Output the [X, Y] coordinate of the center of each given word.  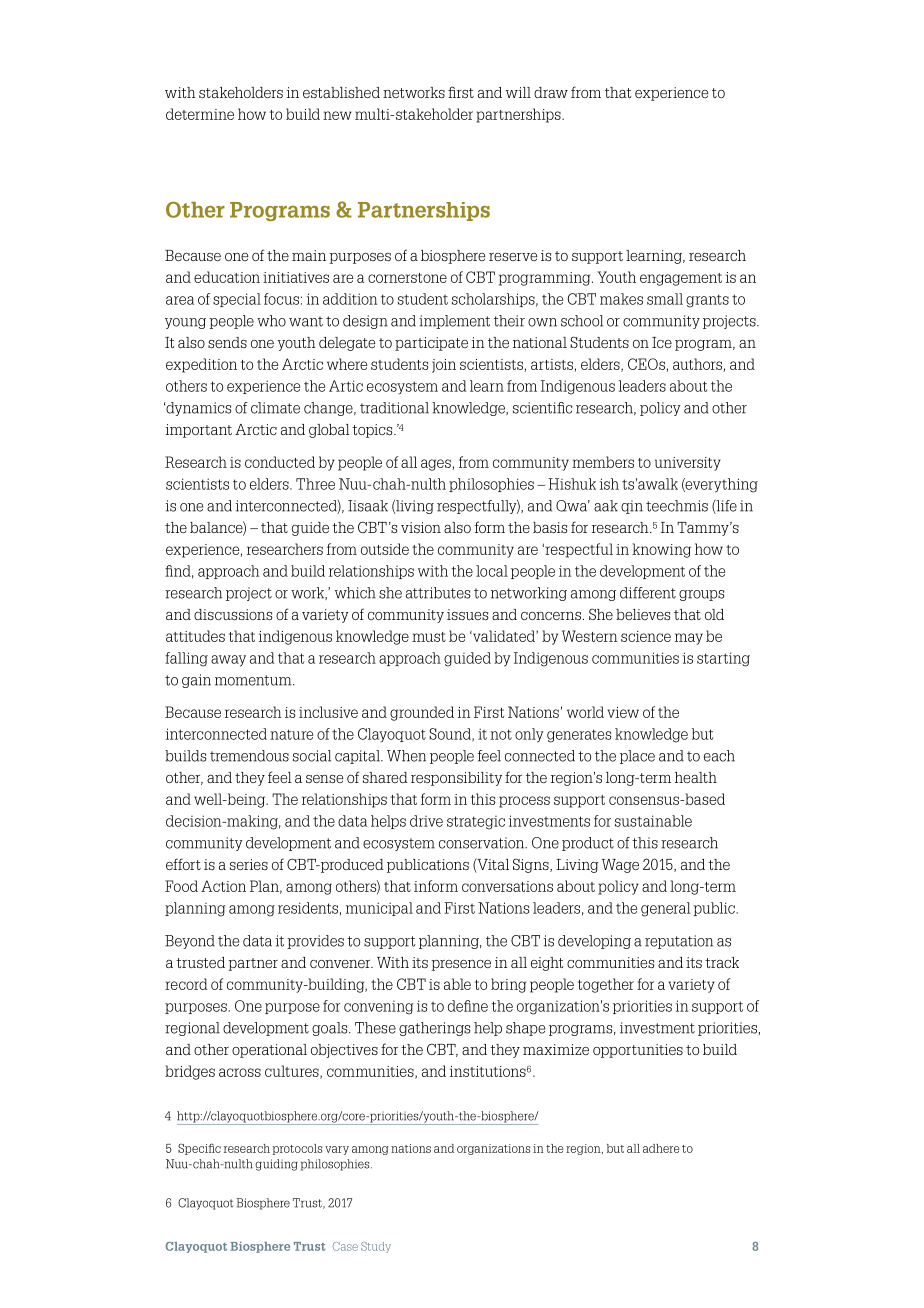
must [429, 637]
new [337, 115]
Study [376, 1247]
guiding [276, 1165]
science [646, 636]
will [518, 92]
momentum [254, 680]
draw [551, 92]
